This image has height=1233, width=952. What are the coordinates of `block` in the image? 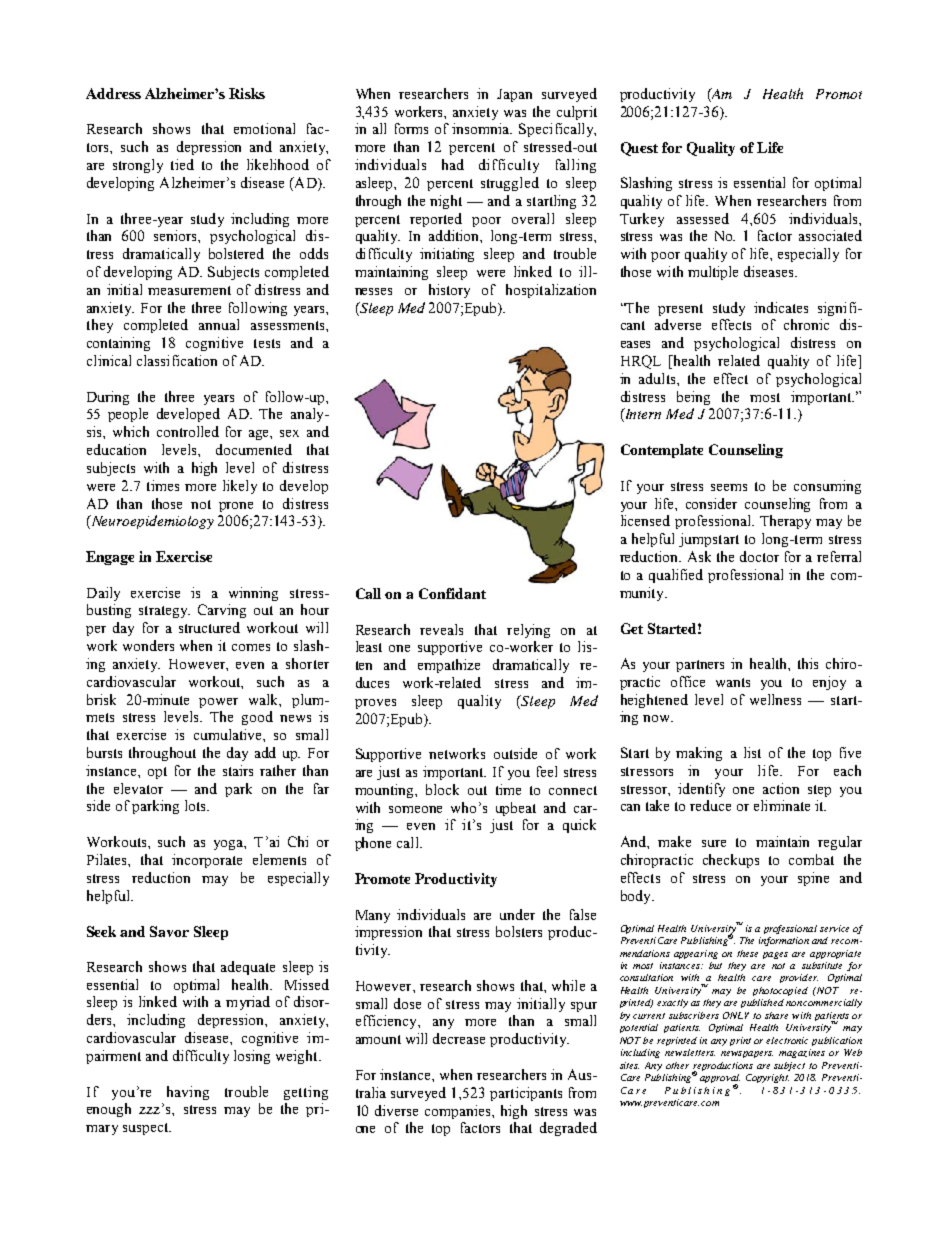 It's located at (442, 789).
